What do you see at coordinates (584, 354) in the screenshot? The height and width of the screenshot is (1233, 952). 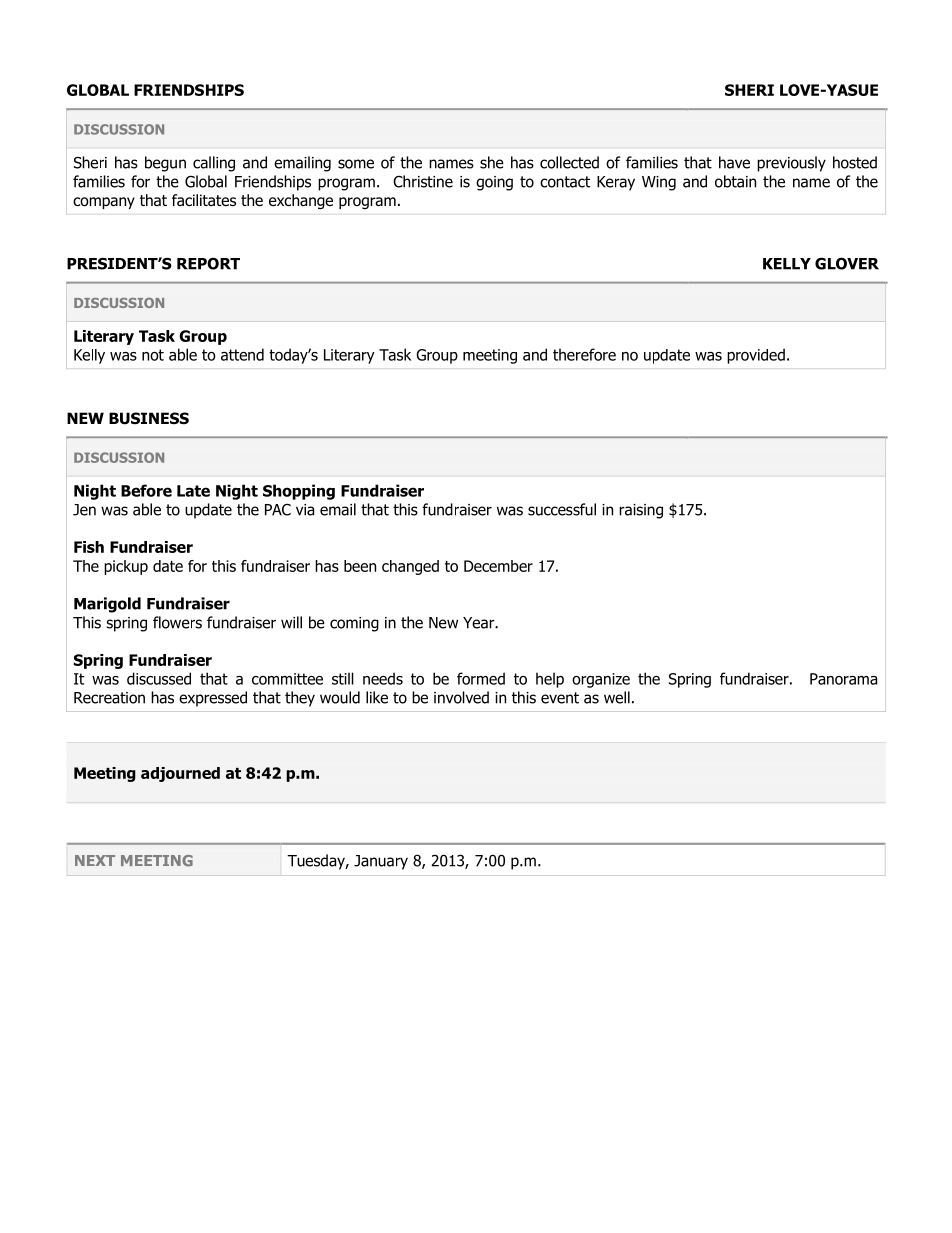 I see `therefore` at bounding box center [584, 354].
